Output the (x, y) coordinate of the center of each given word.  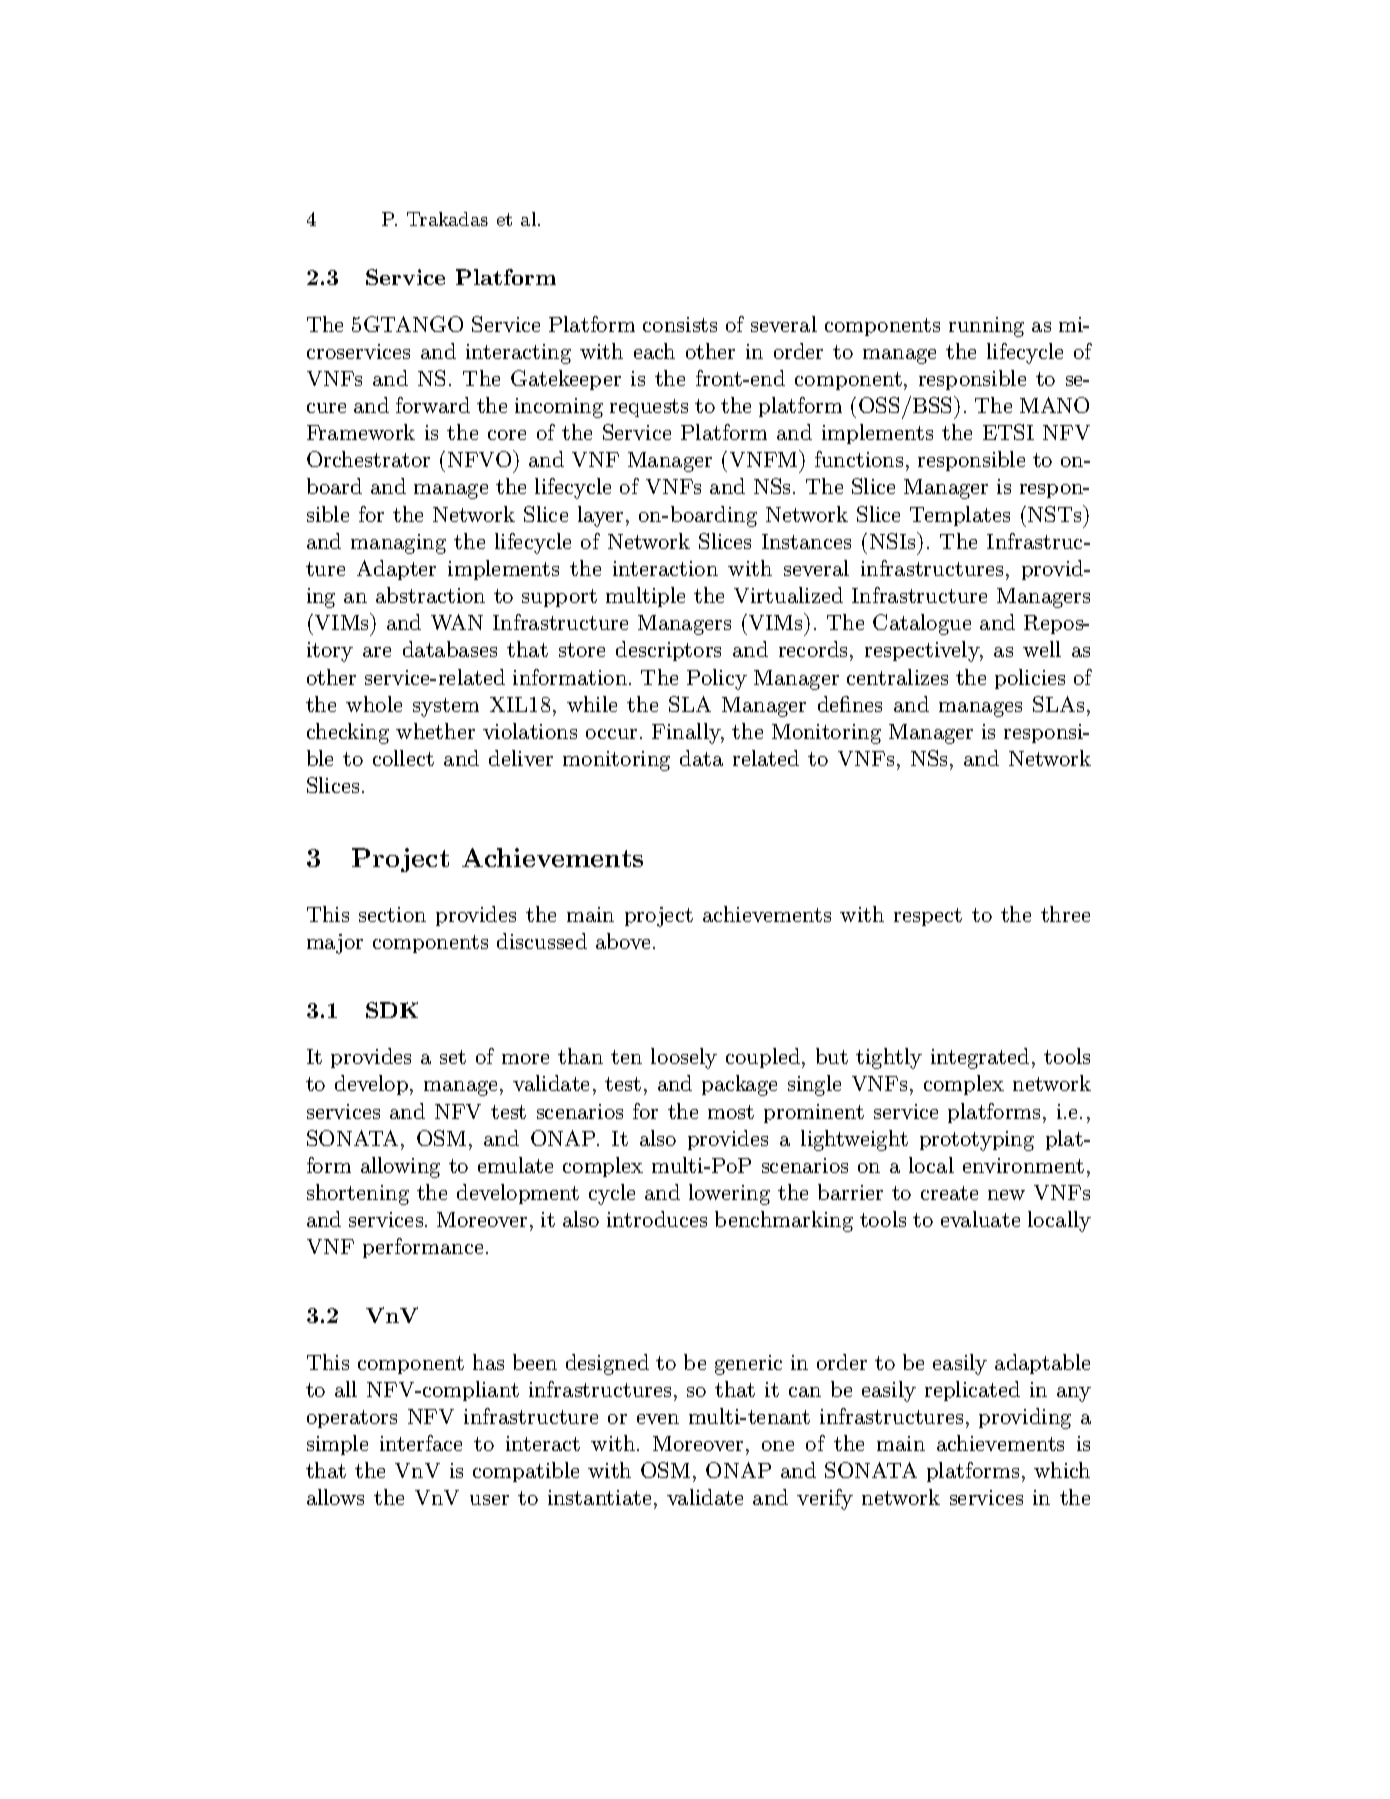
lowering (729, 1194)
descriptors (668, 651)
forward (433, 405)
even (658, 1419)
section (392, 914)
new (1006, 1195)
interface (421, 1443)
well (1042, 649)
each (654, 351)
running (986, 327)
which (1062, 1470)
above (623, 941)
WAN (457, 622)
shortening (358, 1194)
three (1065, 914)
